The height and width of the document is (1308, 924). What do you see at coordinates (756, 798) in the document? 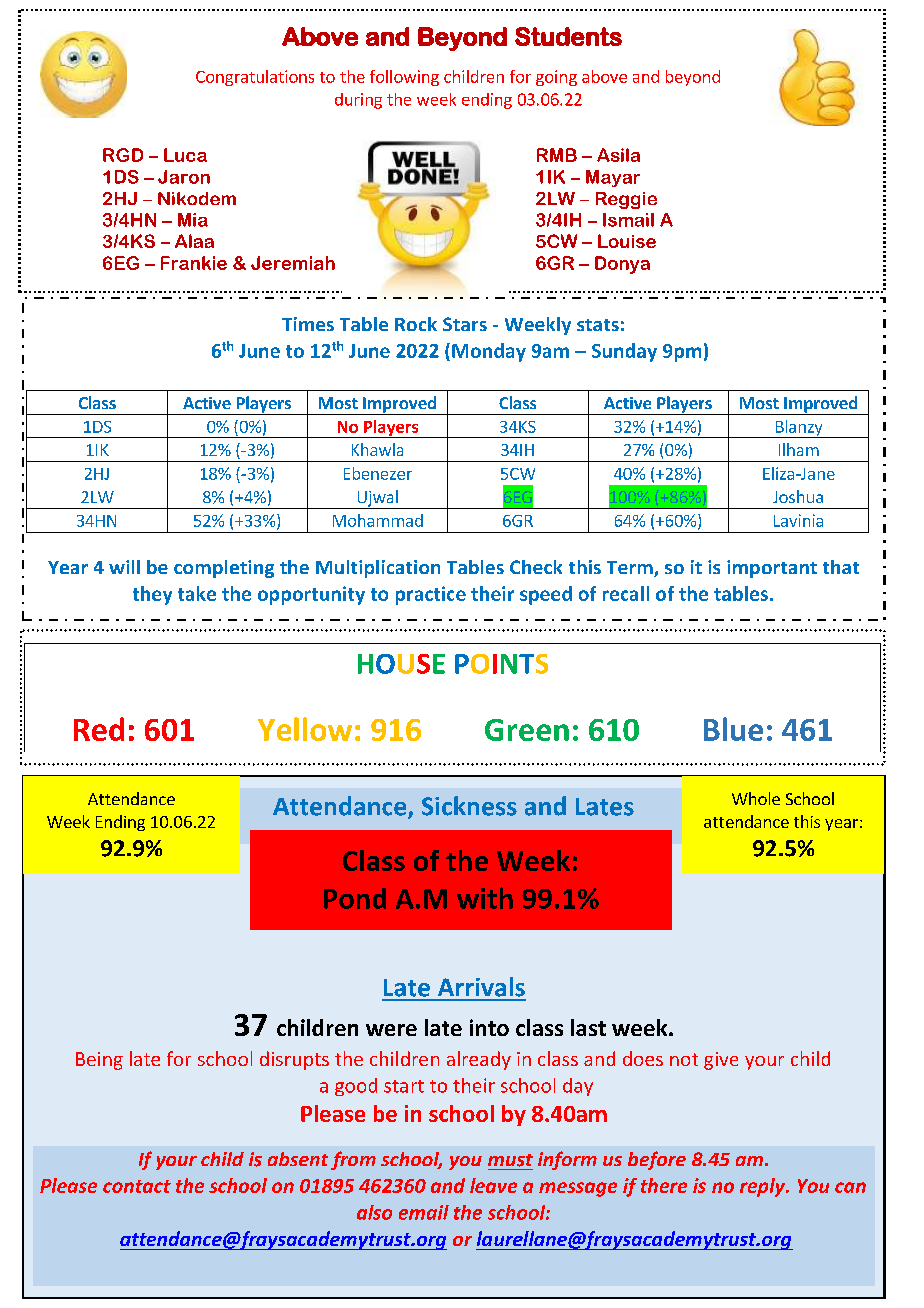
I see `Whole` at bounding box center [756, 798].
